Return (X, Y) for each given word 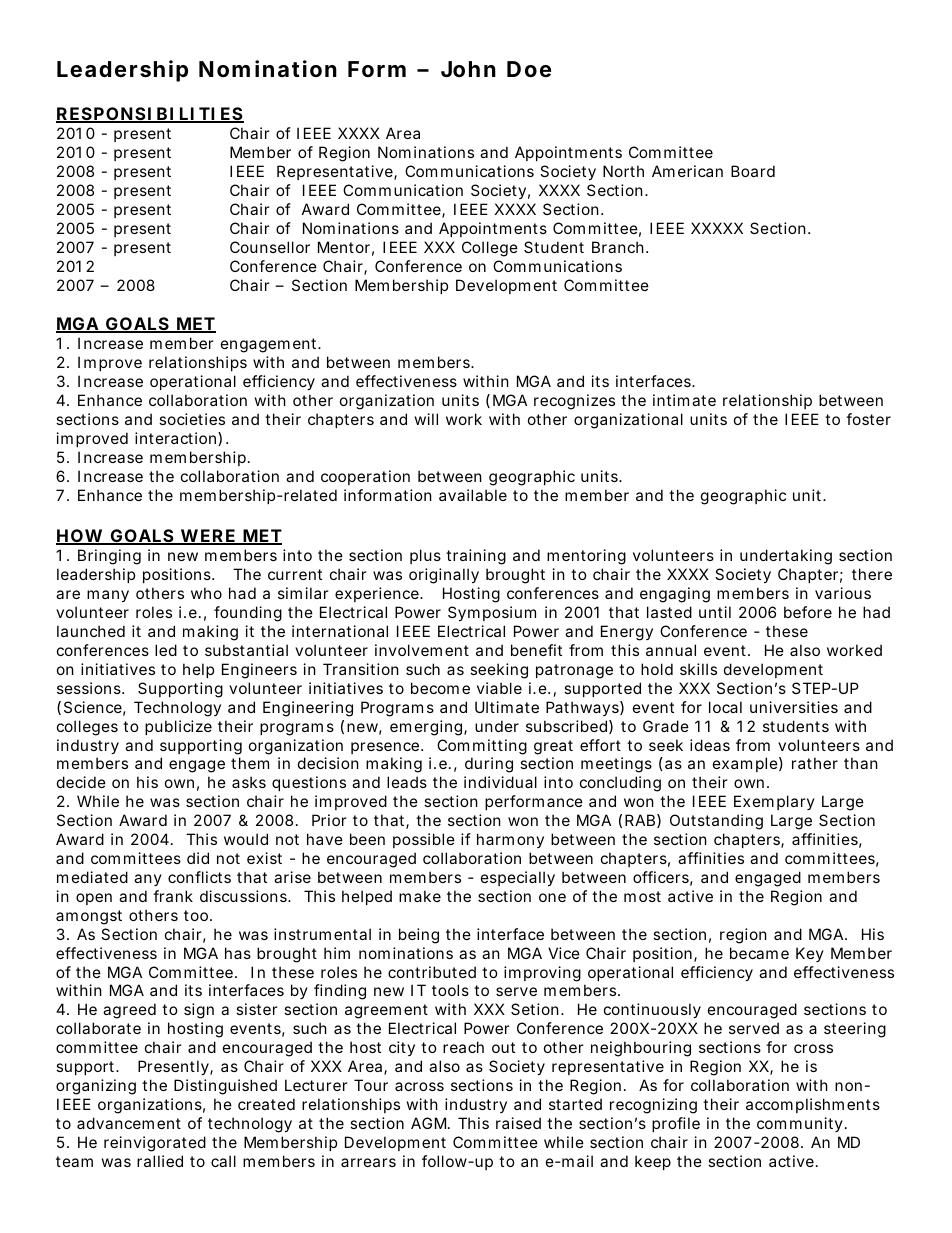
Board (753, 171)
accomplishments (813, 1105)
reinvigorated (155, 1144)
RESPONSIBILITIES (150, 115)
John (468, 69)
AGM (430, 1123)
